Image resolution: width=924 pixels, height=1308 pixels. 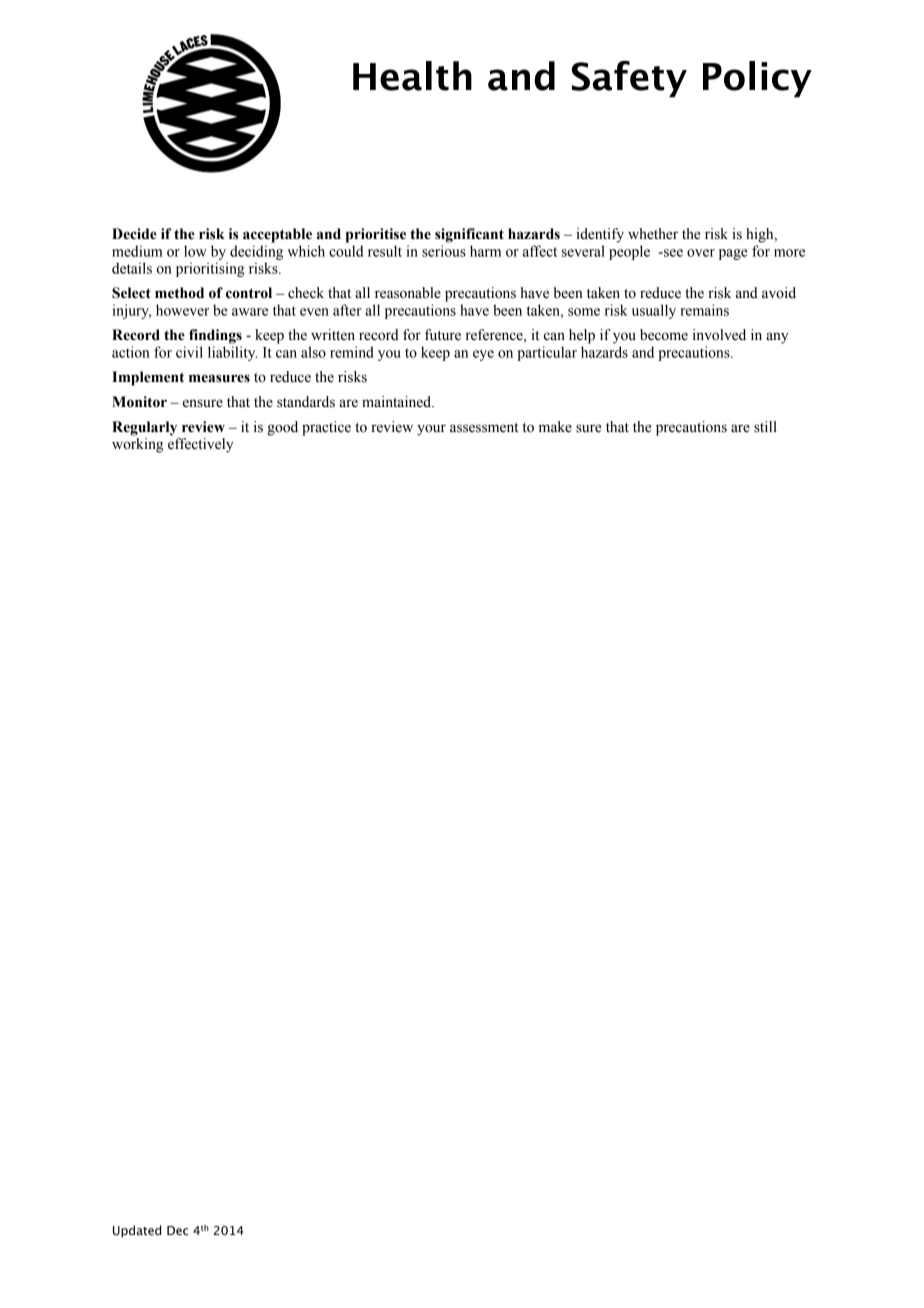 I want to click on practice, so click(x=326, y=428).
